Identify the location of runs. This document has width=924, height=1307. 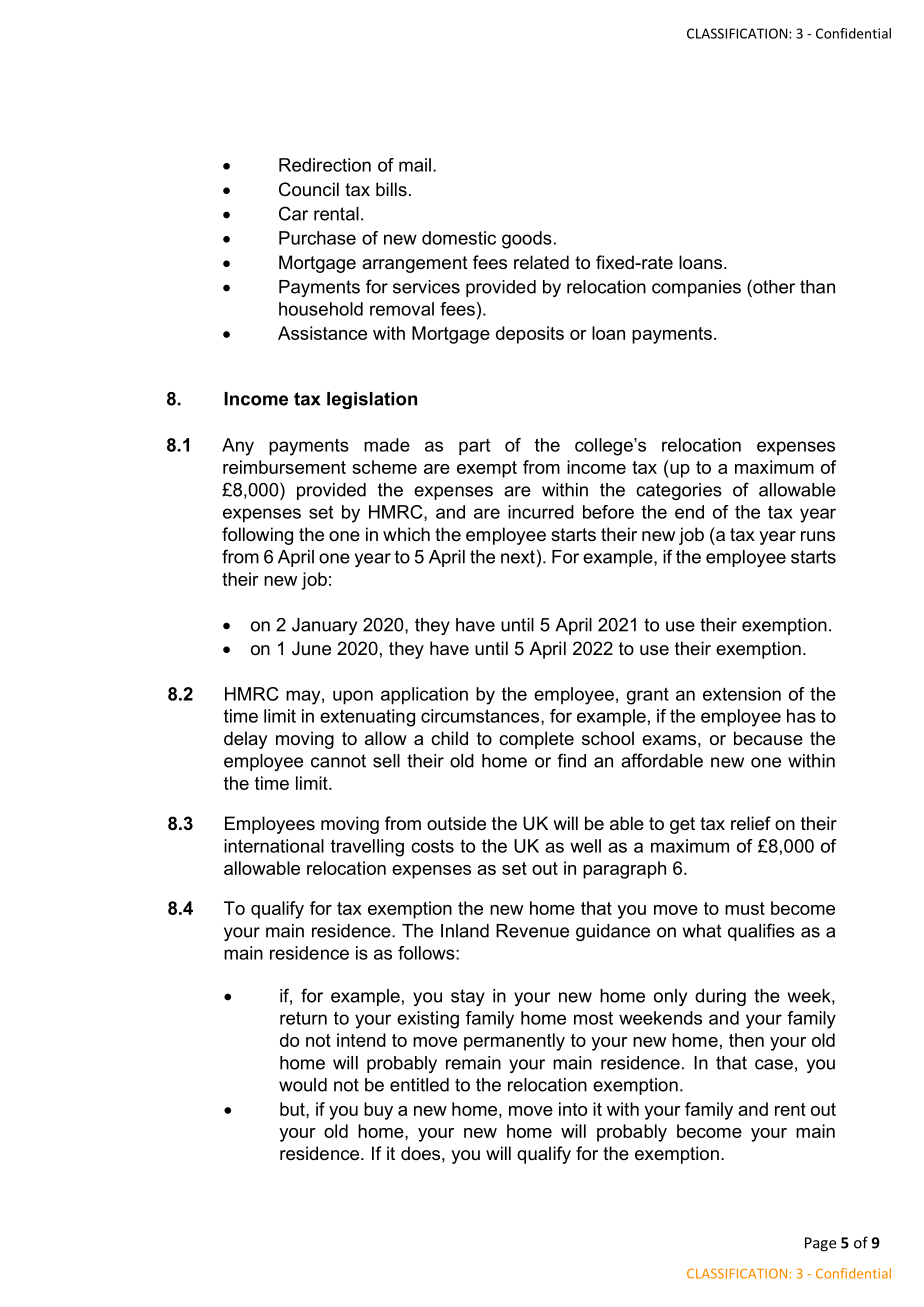
(818, 536).
